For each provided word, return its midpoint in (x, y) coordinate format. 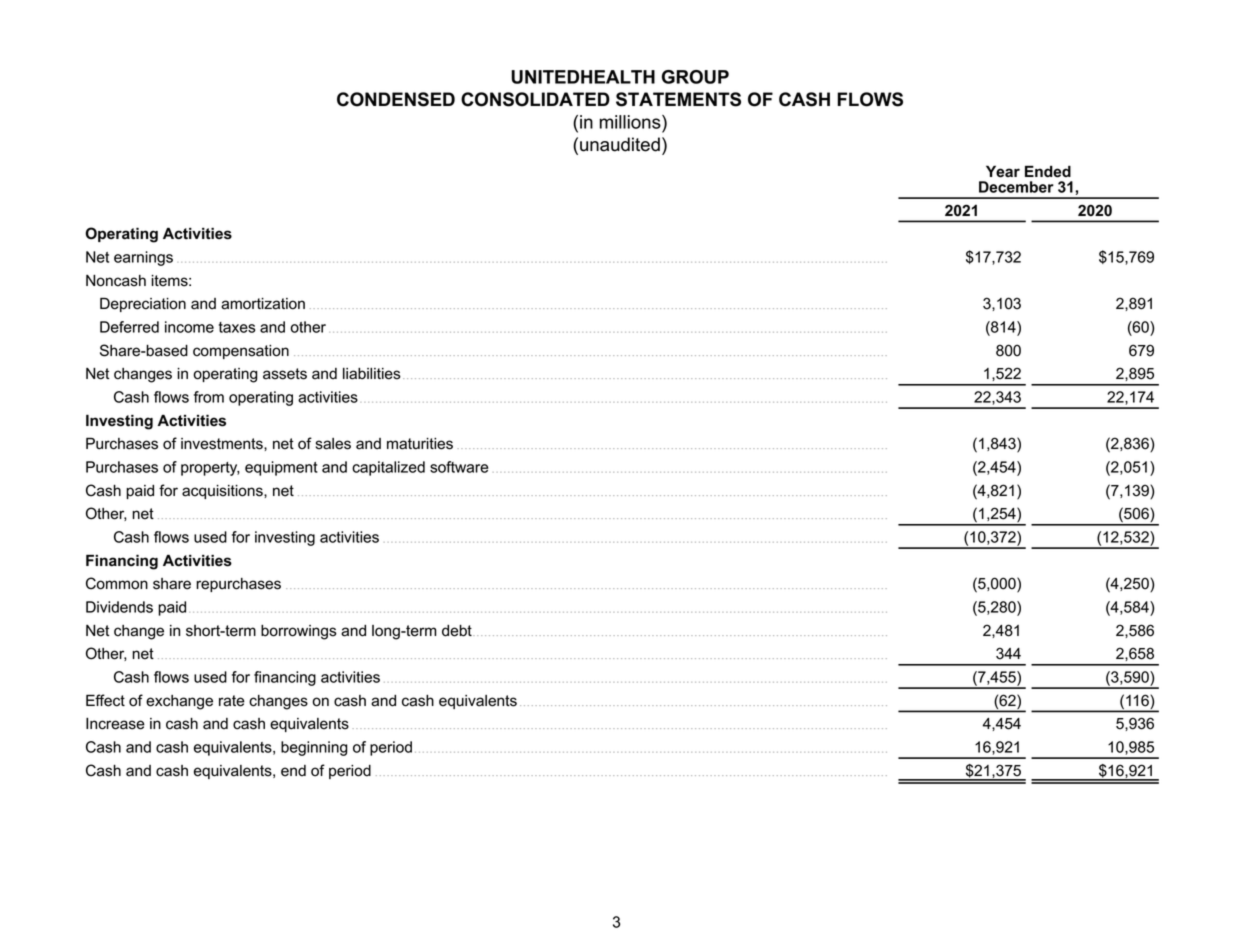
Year (1003, 171)
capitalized (388, 468)
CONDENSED (396, 99)
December (1016, 187)
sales (333, 444)
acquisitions (223, 492)
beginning (314, 748)
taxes (237, 327)
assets (285, 374)
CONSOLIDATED (535, 99)
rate (232, 701)
